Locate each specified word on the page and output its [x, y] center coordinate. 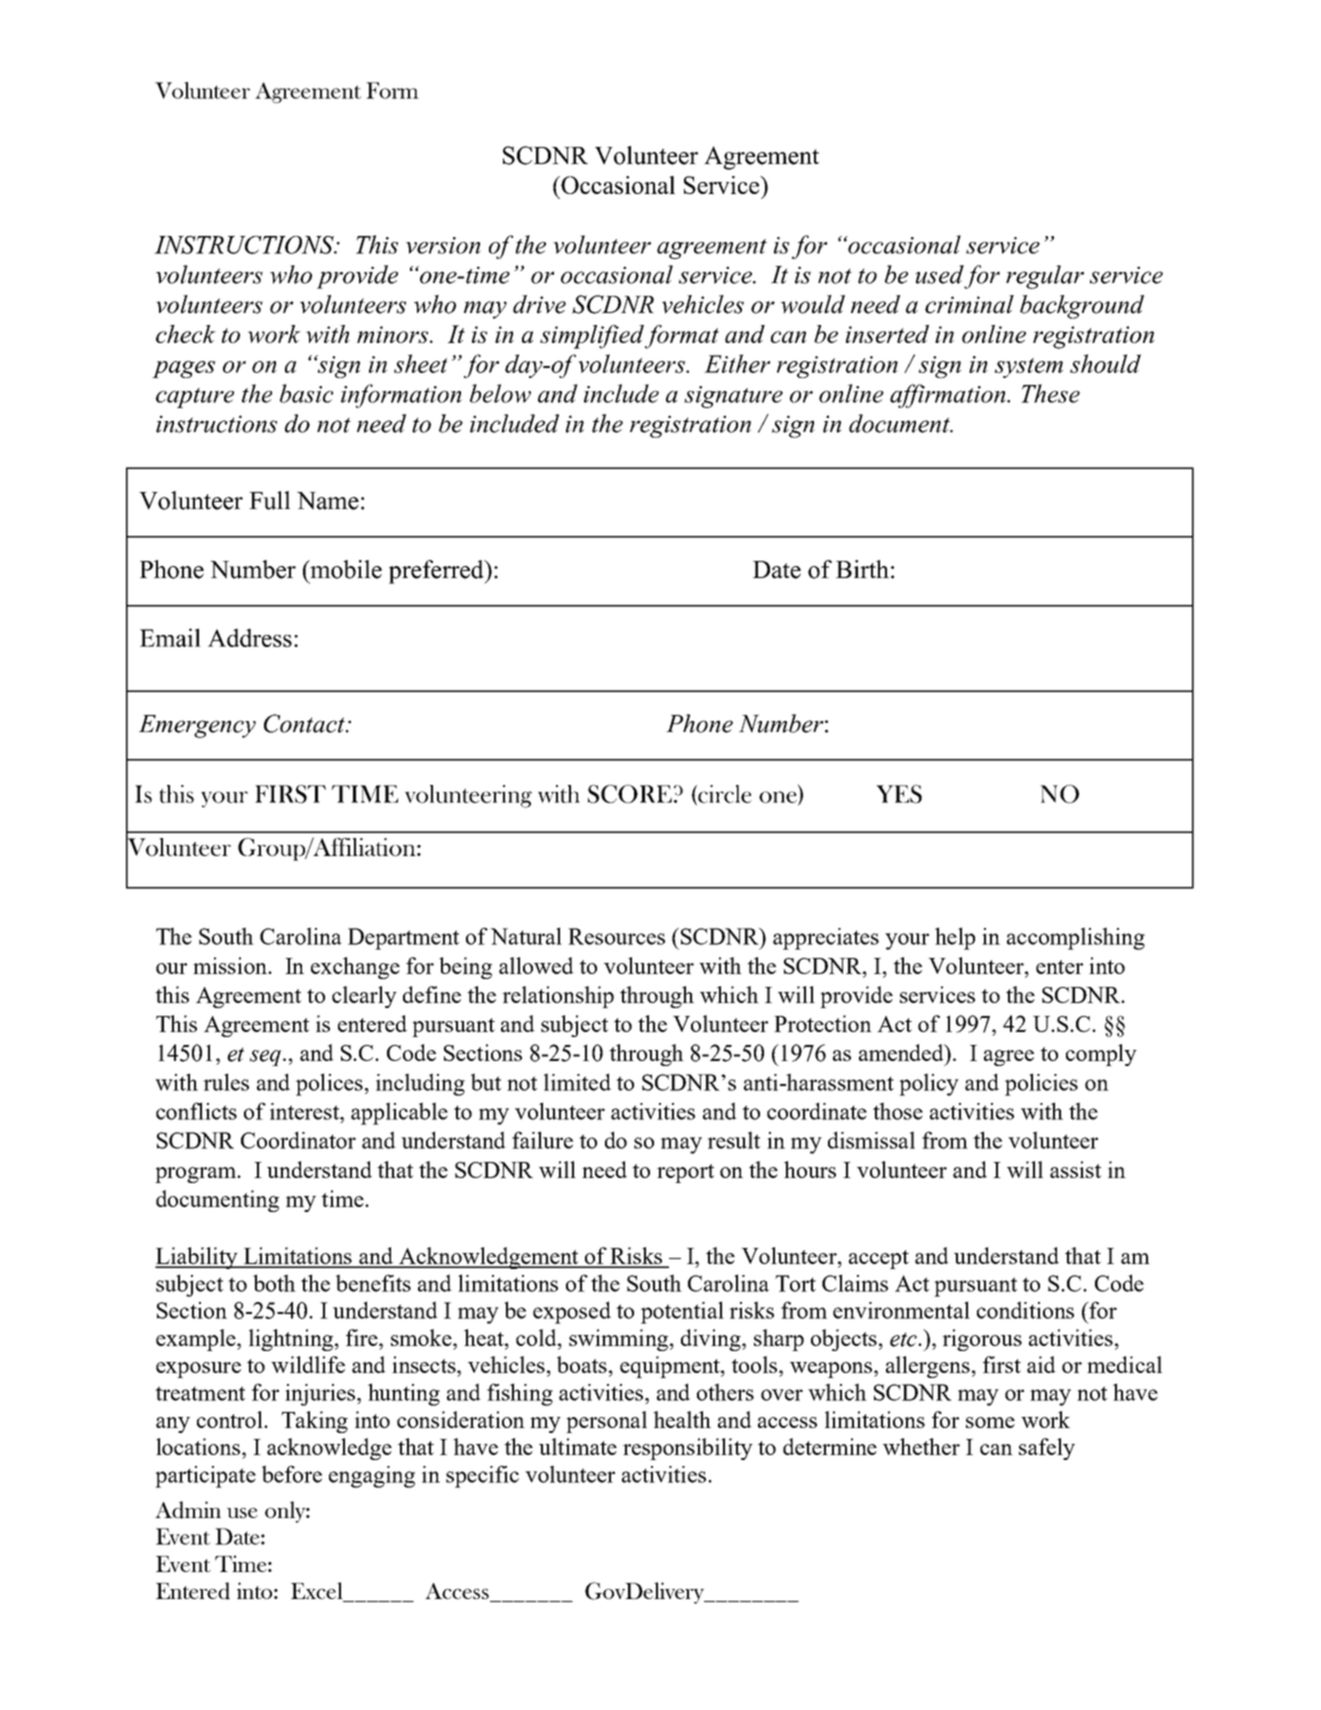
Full [269, 500]
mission [231, 965]
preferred [437, 572]
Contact [305, 723]
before [292, 1474]
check [186, 334]
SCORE [630, 794]
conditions [1025, 1310]
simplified [592, 337]
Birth [862, 569]
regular [1045, 277]
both [274, 1283]
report [685, 1173]
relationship [558, 997]
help [955, 938]
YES [899, 794]
